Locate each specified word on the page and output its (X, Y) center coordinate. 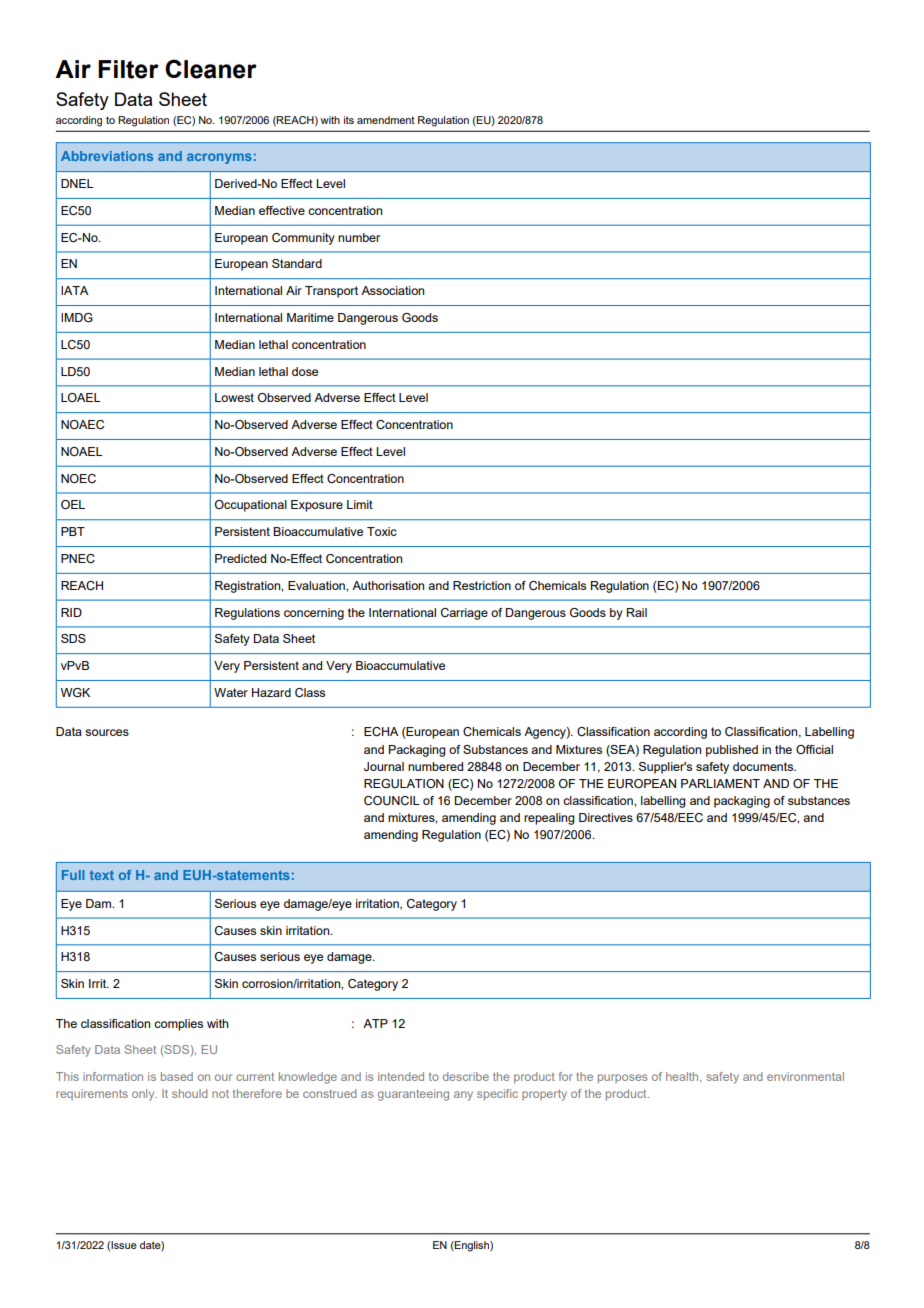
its (349, 120)
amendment (386, 120)
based (177, 1076)
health (683, 1077)
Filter (128, 69)
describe (466, 1076)
